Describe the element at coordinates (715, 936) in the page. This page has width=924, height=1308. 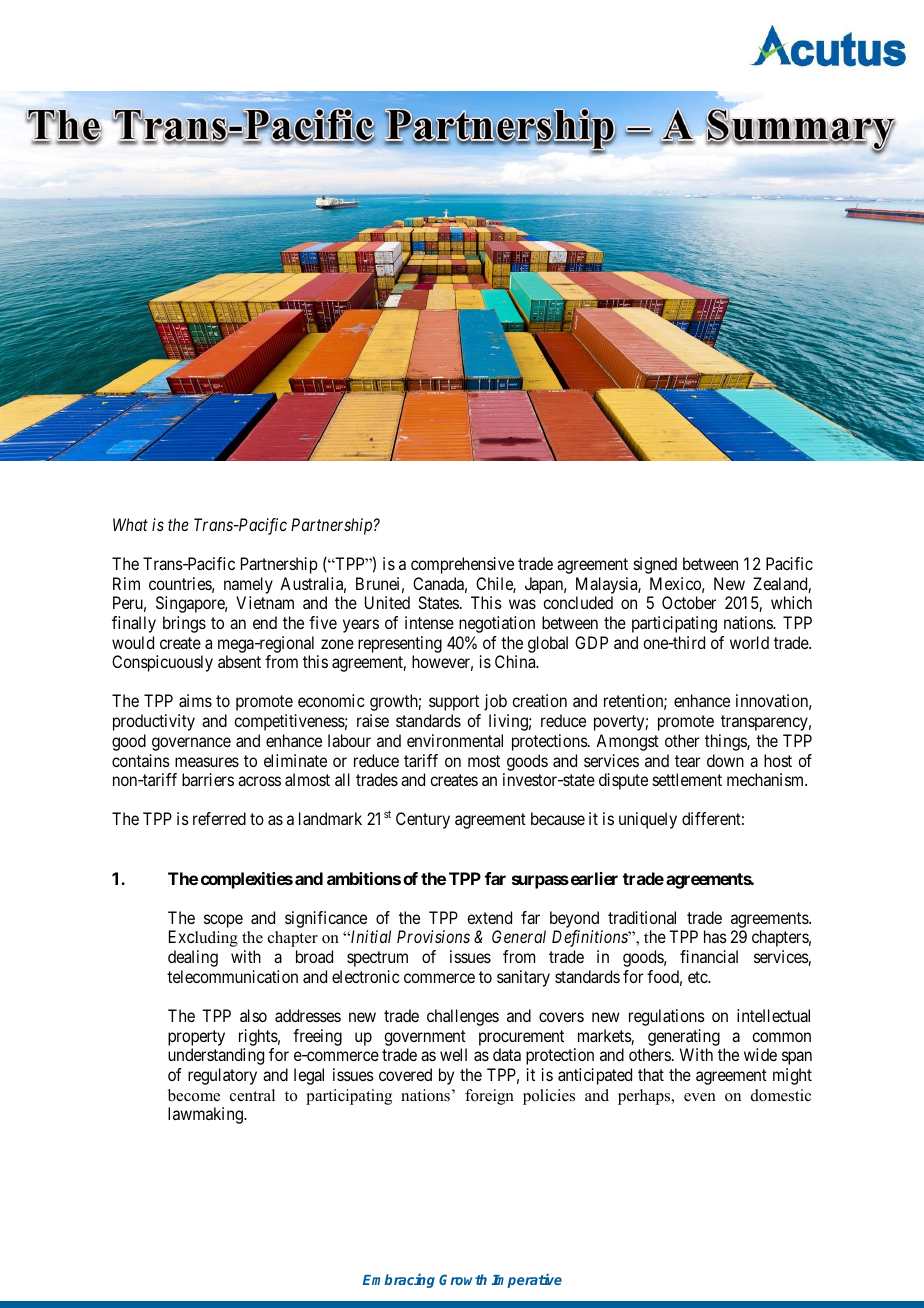
I see `has` at that location.
